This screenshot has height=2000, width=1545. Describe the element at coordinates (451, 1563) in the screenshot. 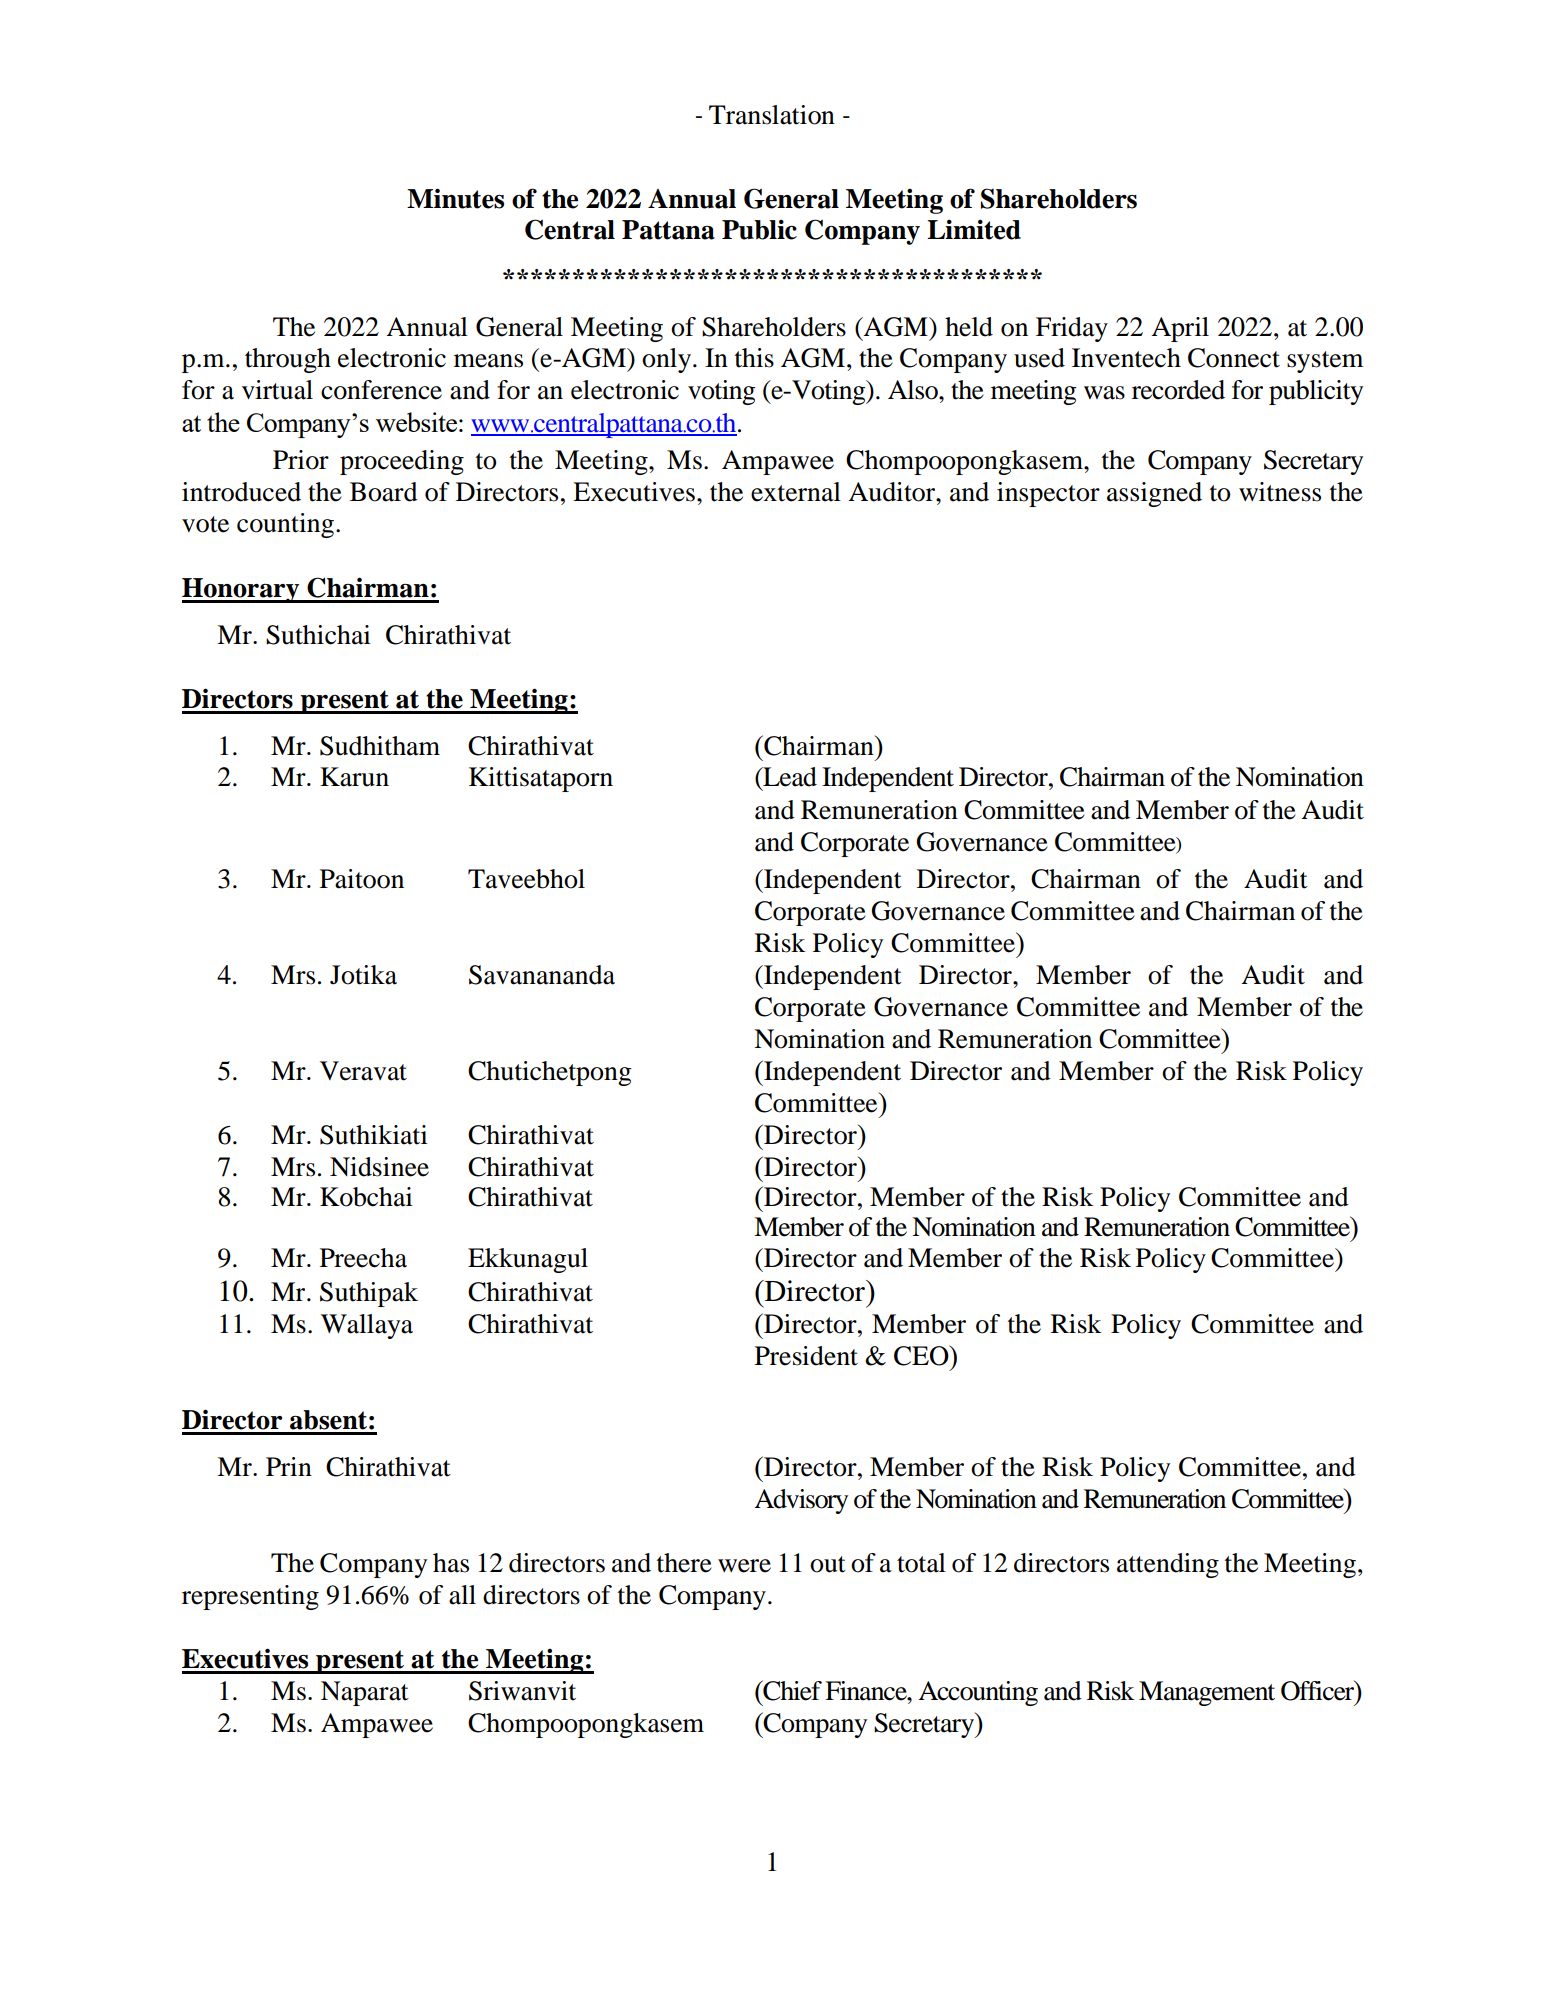

I see `has` at that location.
